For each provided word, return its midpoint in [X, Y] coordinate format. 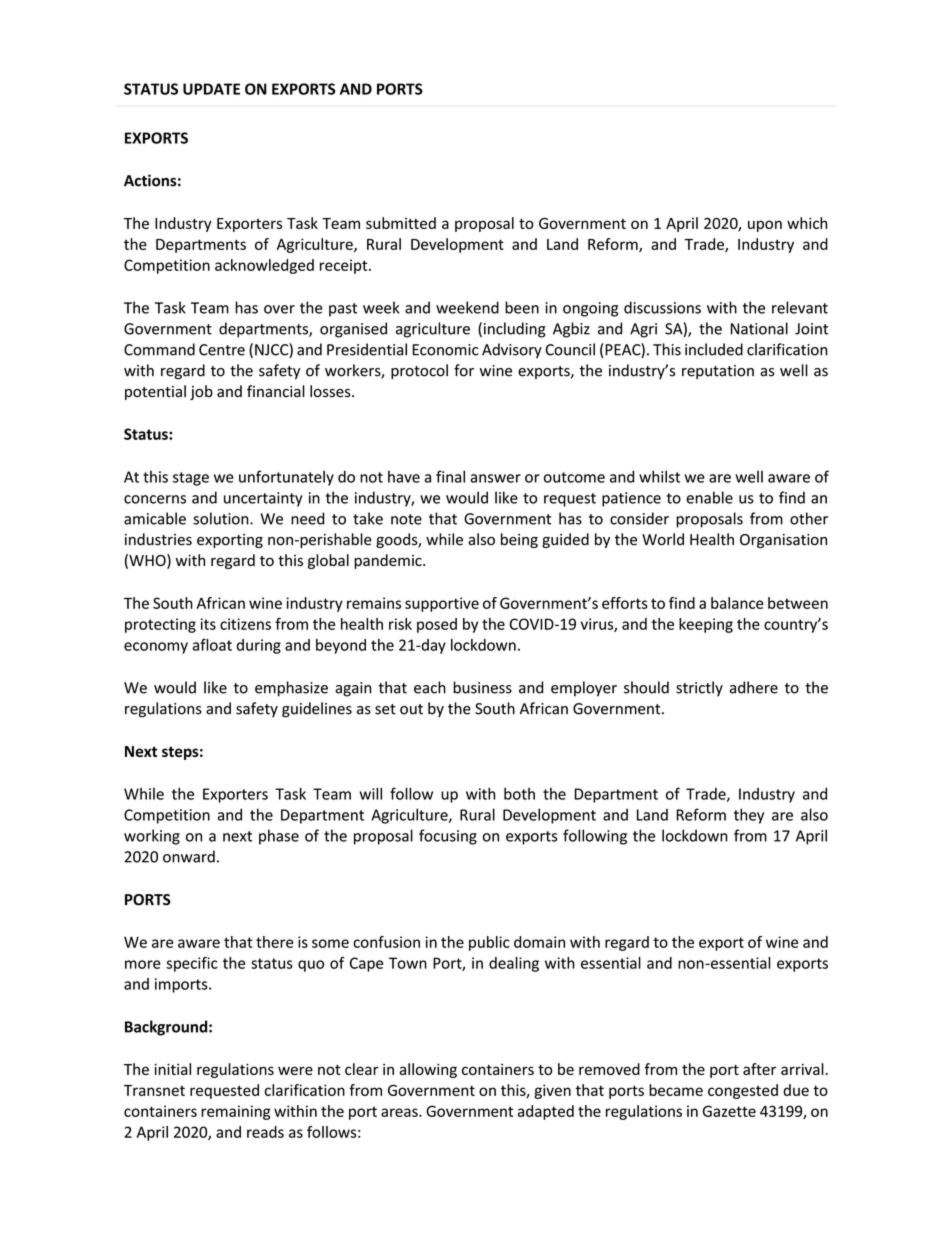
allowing [428, 1070]
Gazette [729, 1111]
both [519, 794]
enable [709, 497]
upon [765, 226]
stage [191, 479]
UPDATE [211, 89]
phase [279, 837]
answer [495, 478]
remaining [235, 1112]
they [749, 816]
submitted [401, 223]
